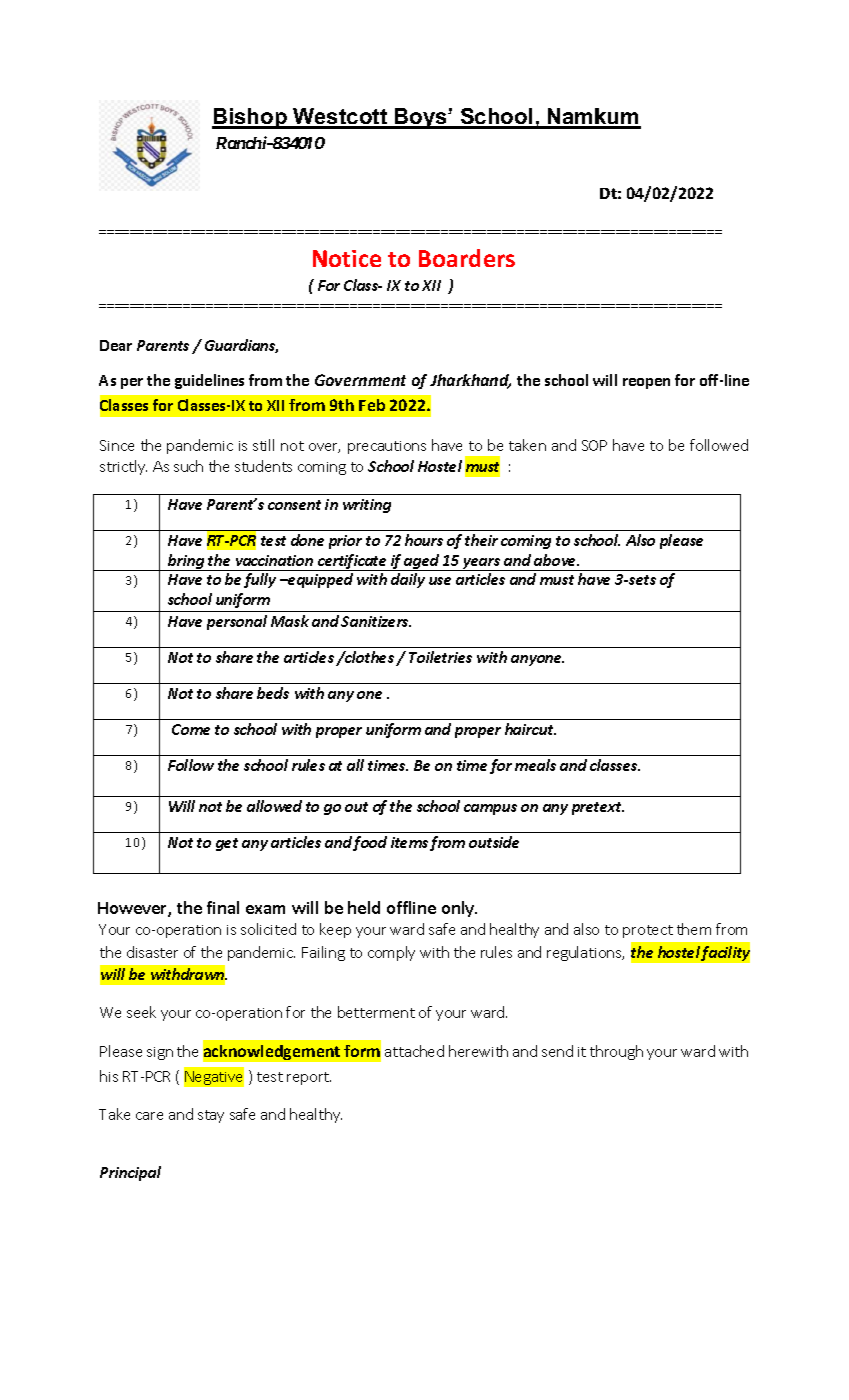 The image size is (849, 1400). Describe the element at coordinates (116, 345) in the screenshot. I see `Dear` at that location.
